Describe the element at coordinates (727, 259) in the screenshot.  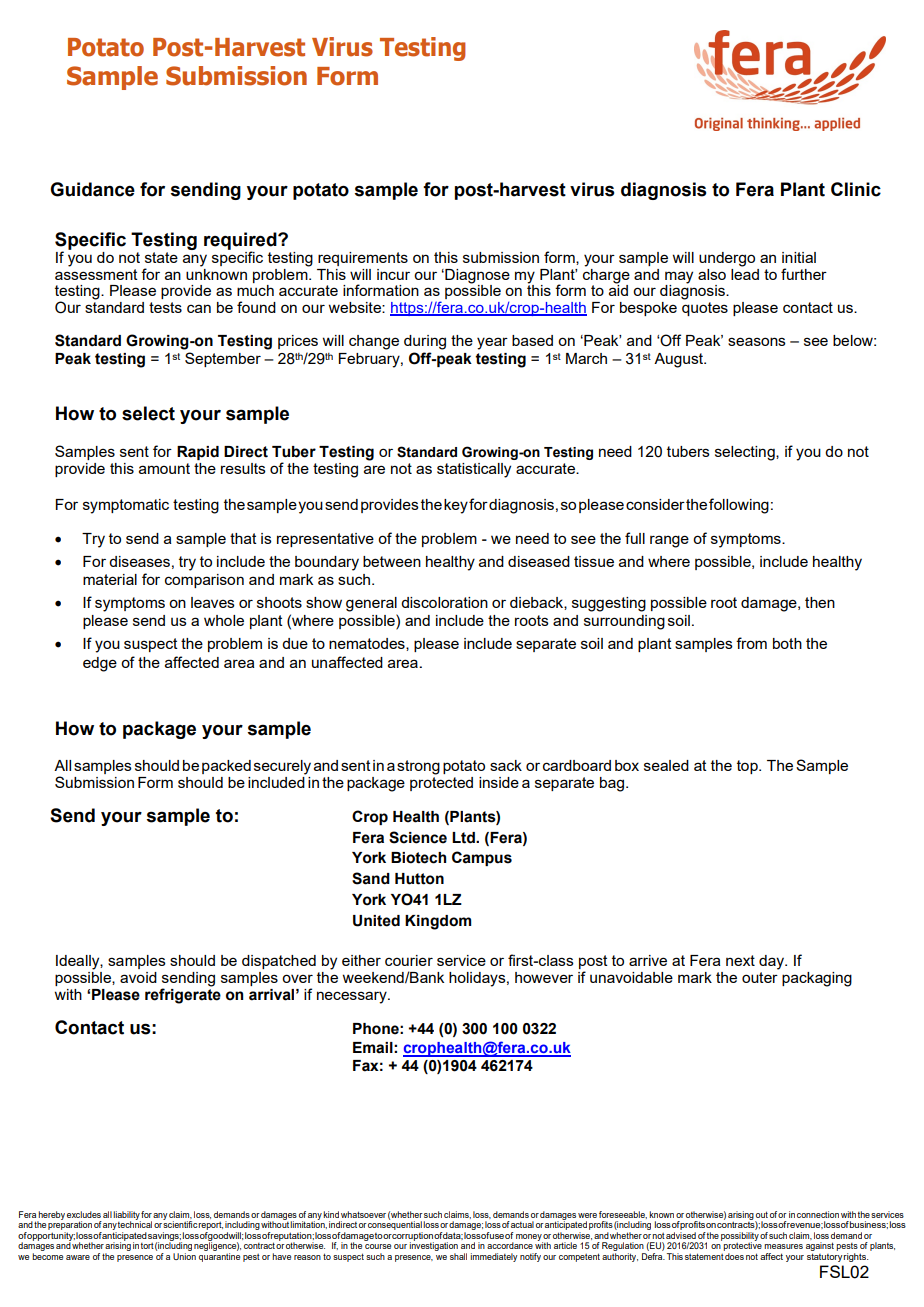
I see `undergo` at that location.
